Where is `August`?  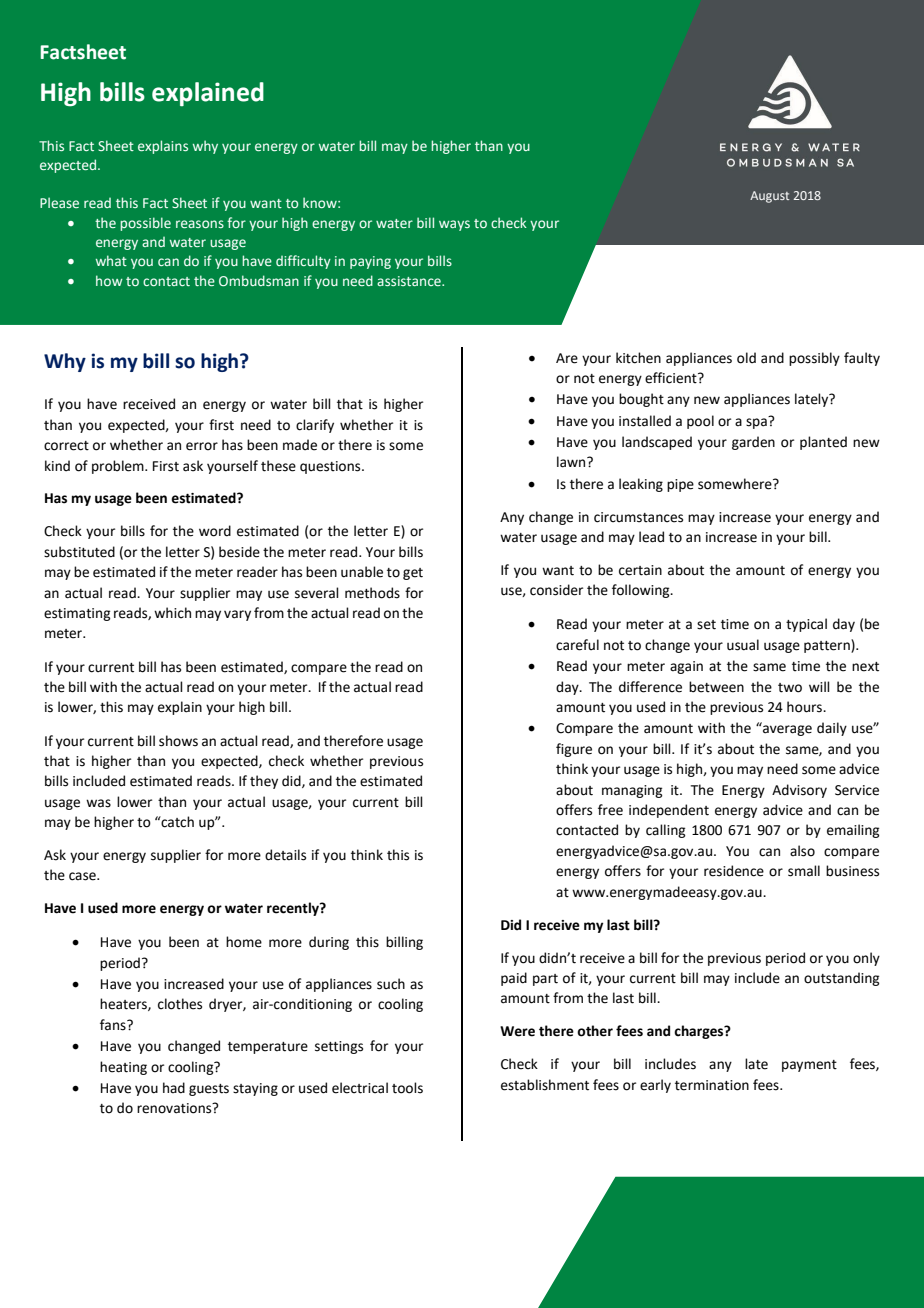 August is located at coordinates (769, 197).
